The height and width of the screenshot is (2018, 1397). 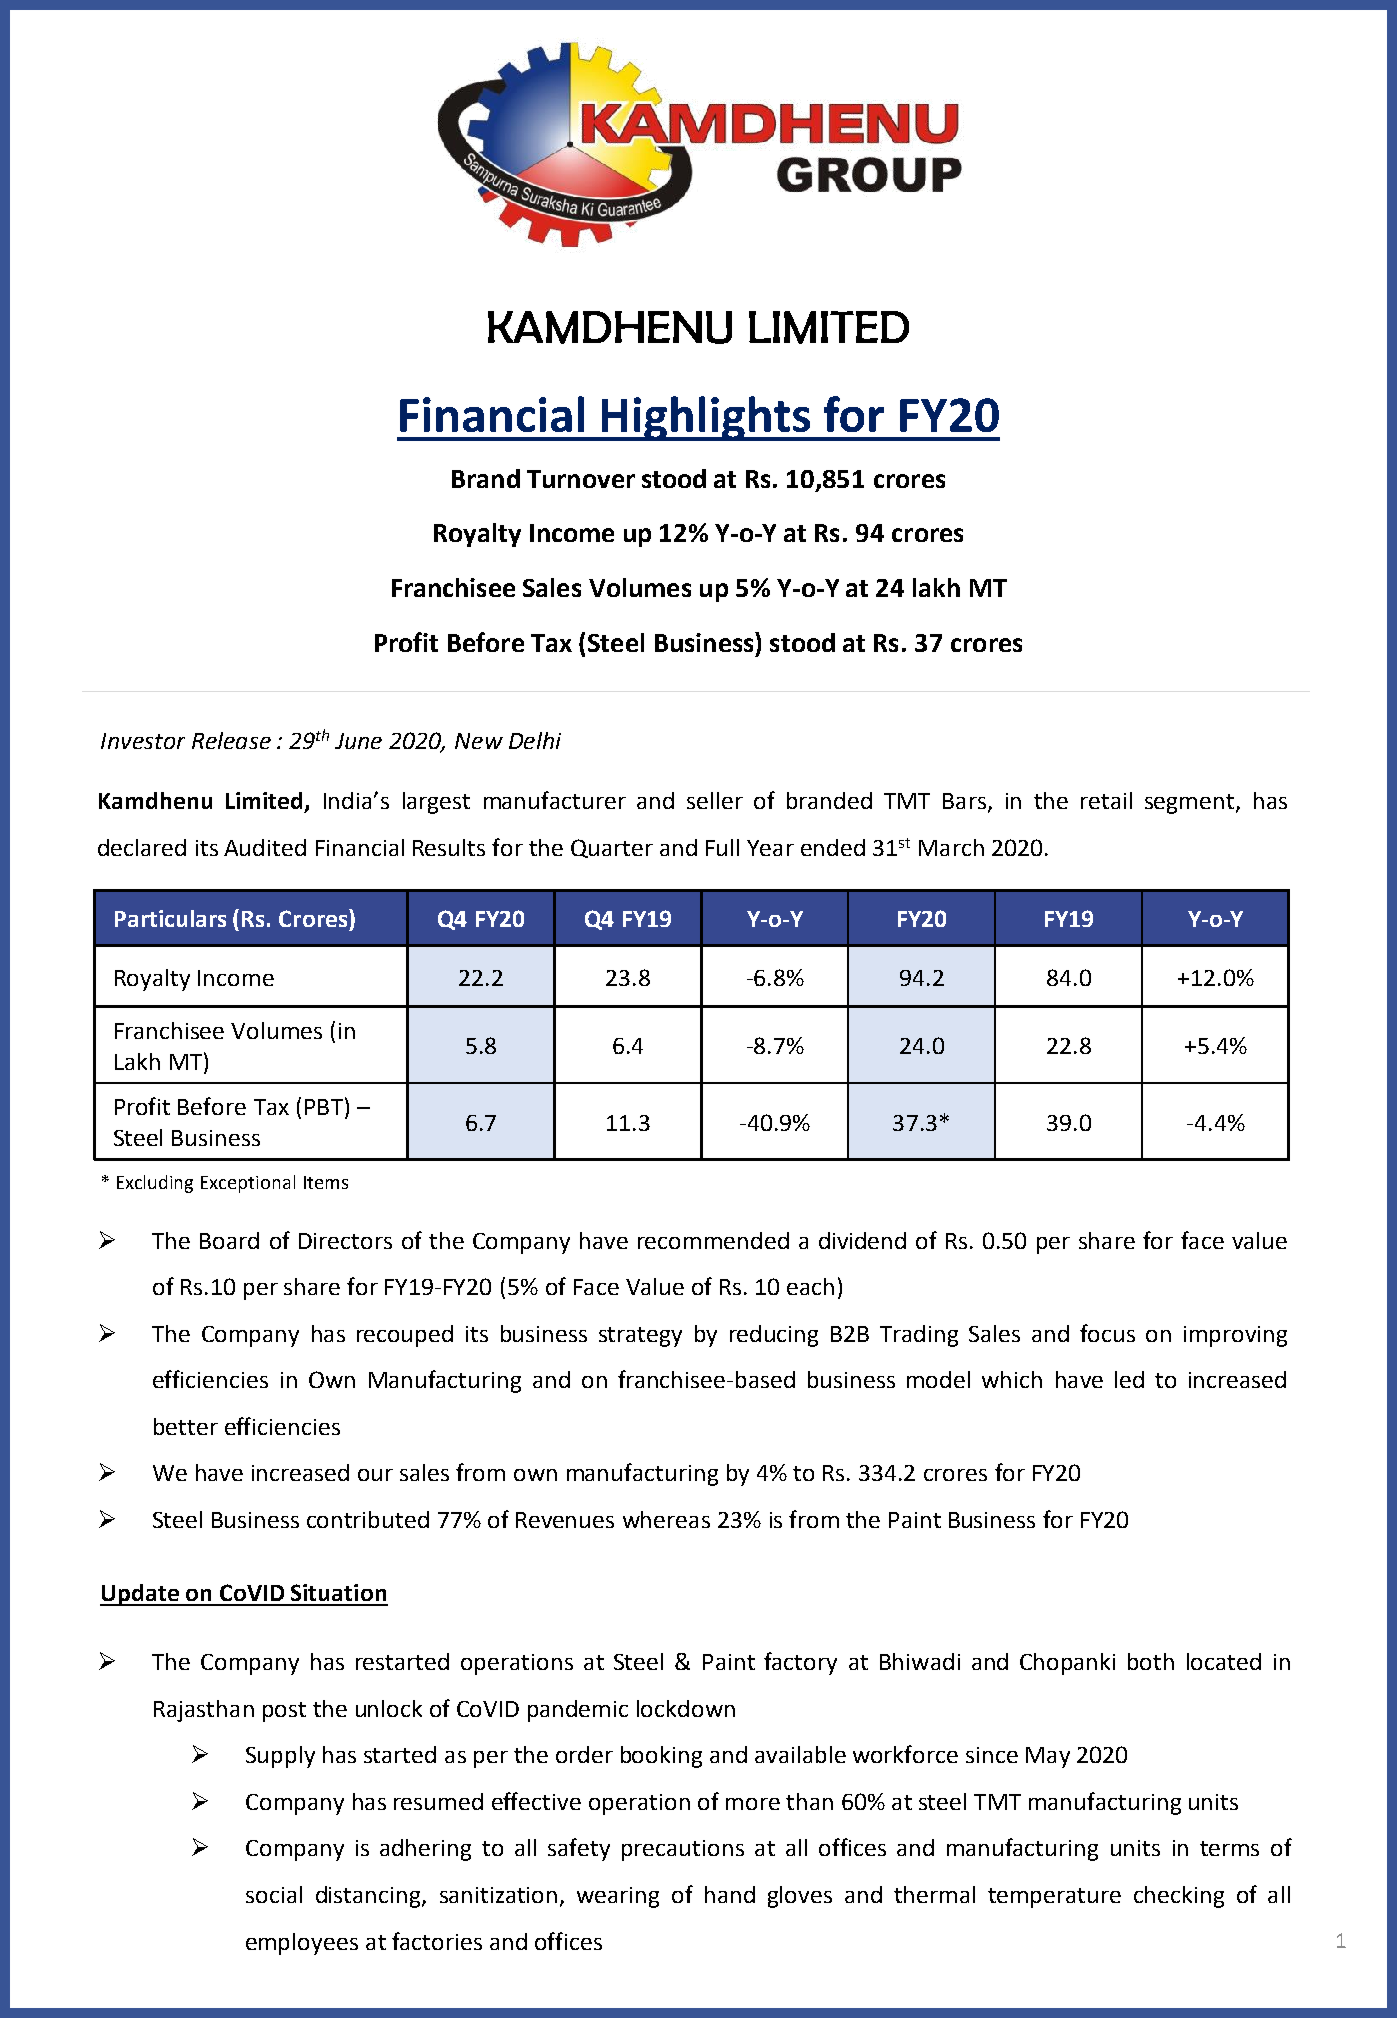 What do you see at coordinates (535, 740) in the screenshot?
I see `Delhi` at bounding box center [535, 740].
